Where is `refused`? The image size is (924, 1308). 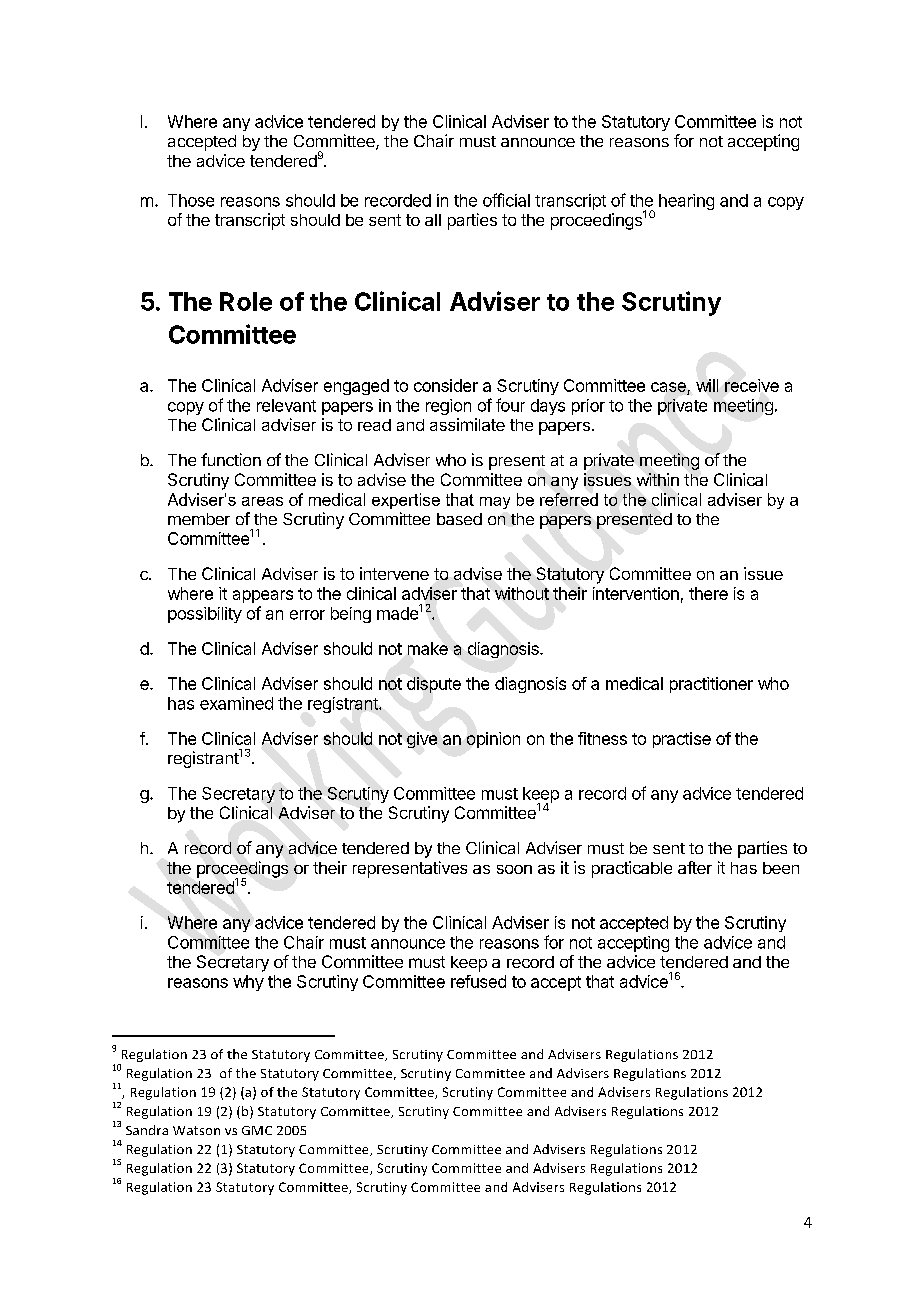 refused is located at coordinates (478, 981).
